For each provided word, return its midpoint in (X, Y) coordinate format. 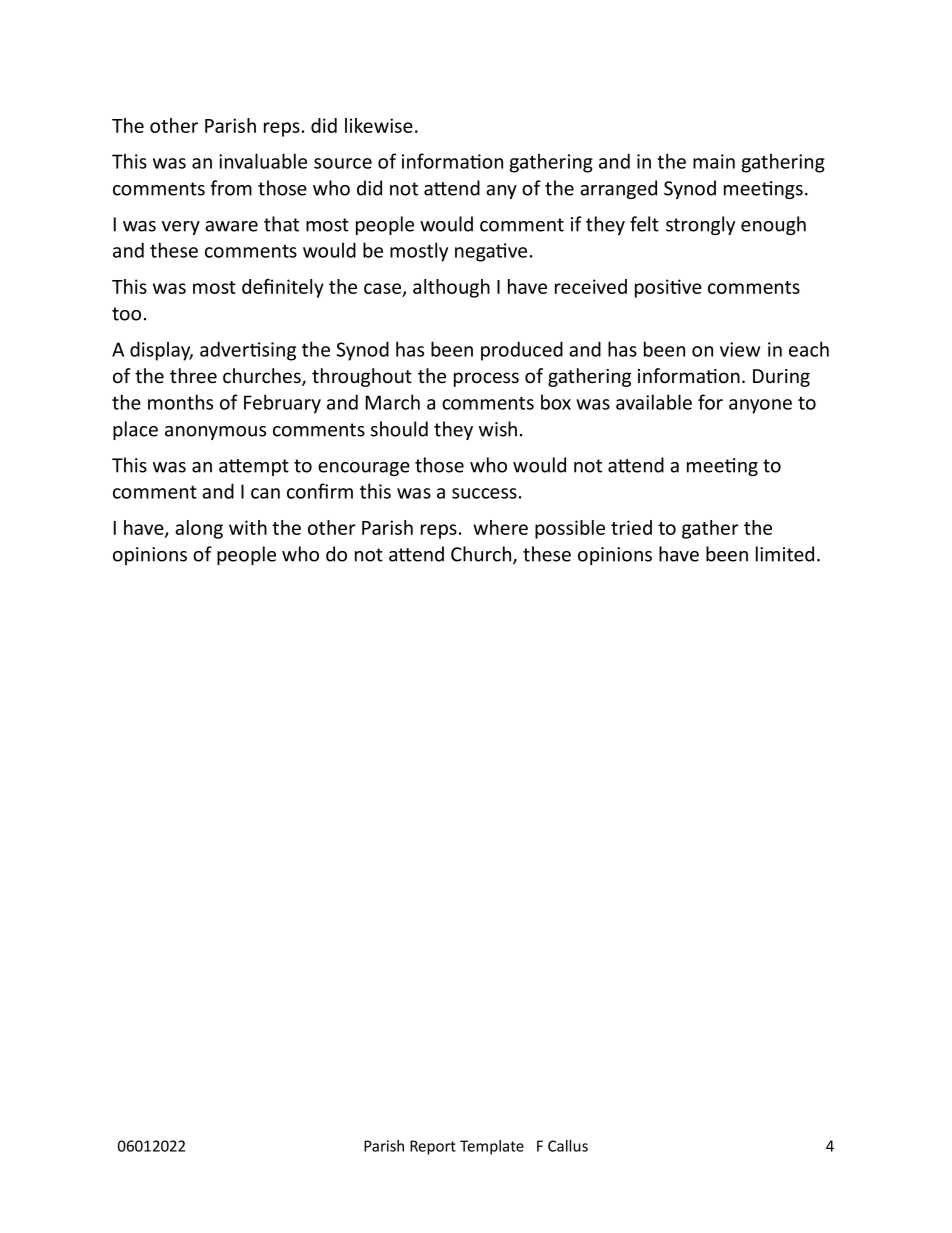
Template (492, 1147)
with (248, 527)
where (500, 527)
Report (433, 1147)
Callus (568, 1146)
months (180, 402)
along (199, 529)
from (231, 188)
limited (785, 554)
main (714, 161)
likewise (379, 125)
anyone (760, 406)
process (486, 379)
